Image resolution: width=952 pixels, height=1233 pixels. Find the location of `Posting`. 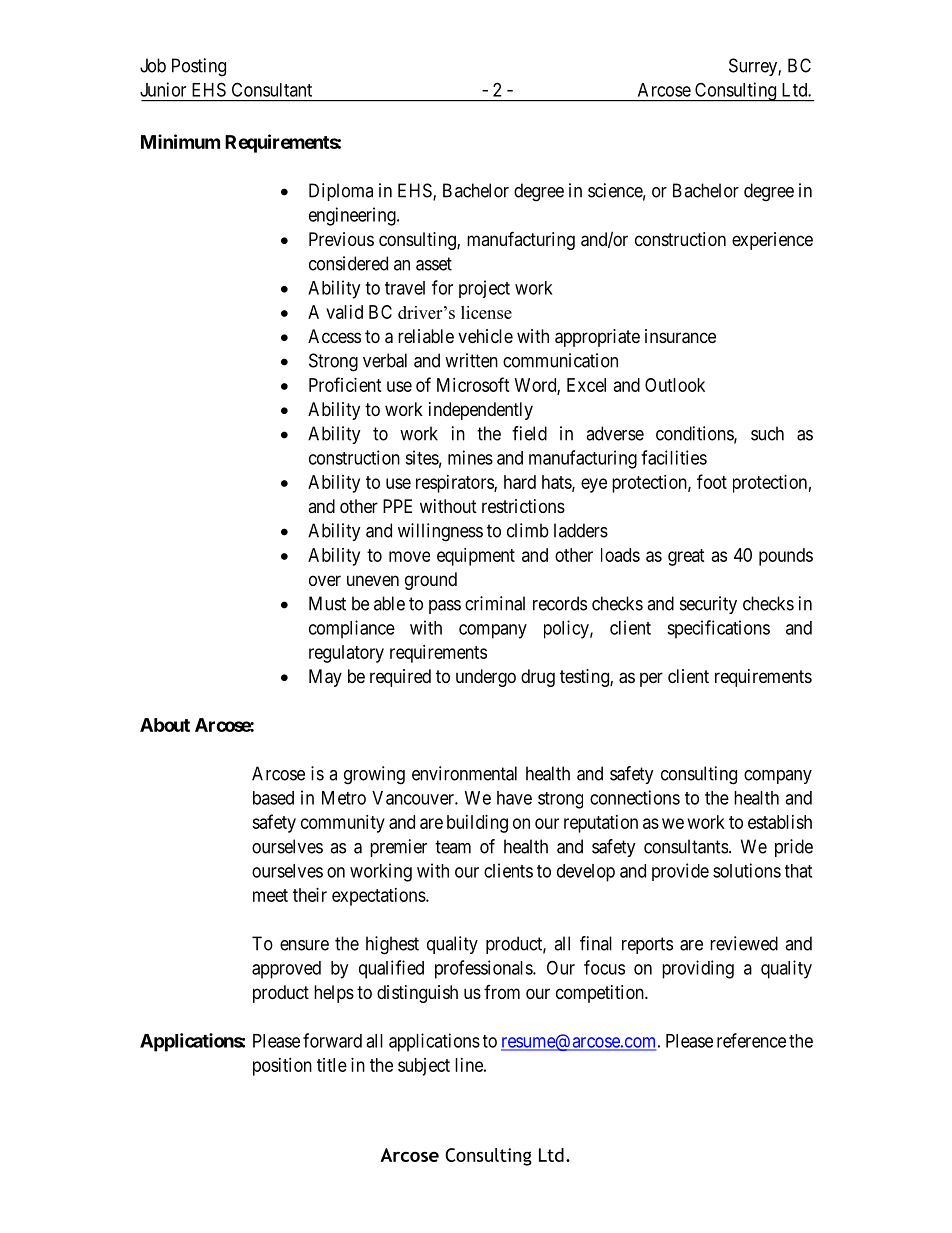

Posting is located at coordinates (199, 67).
